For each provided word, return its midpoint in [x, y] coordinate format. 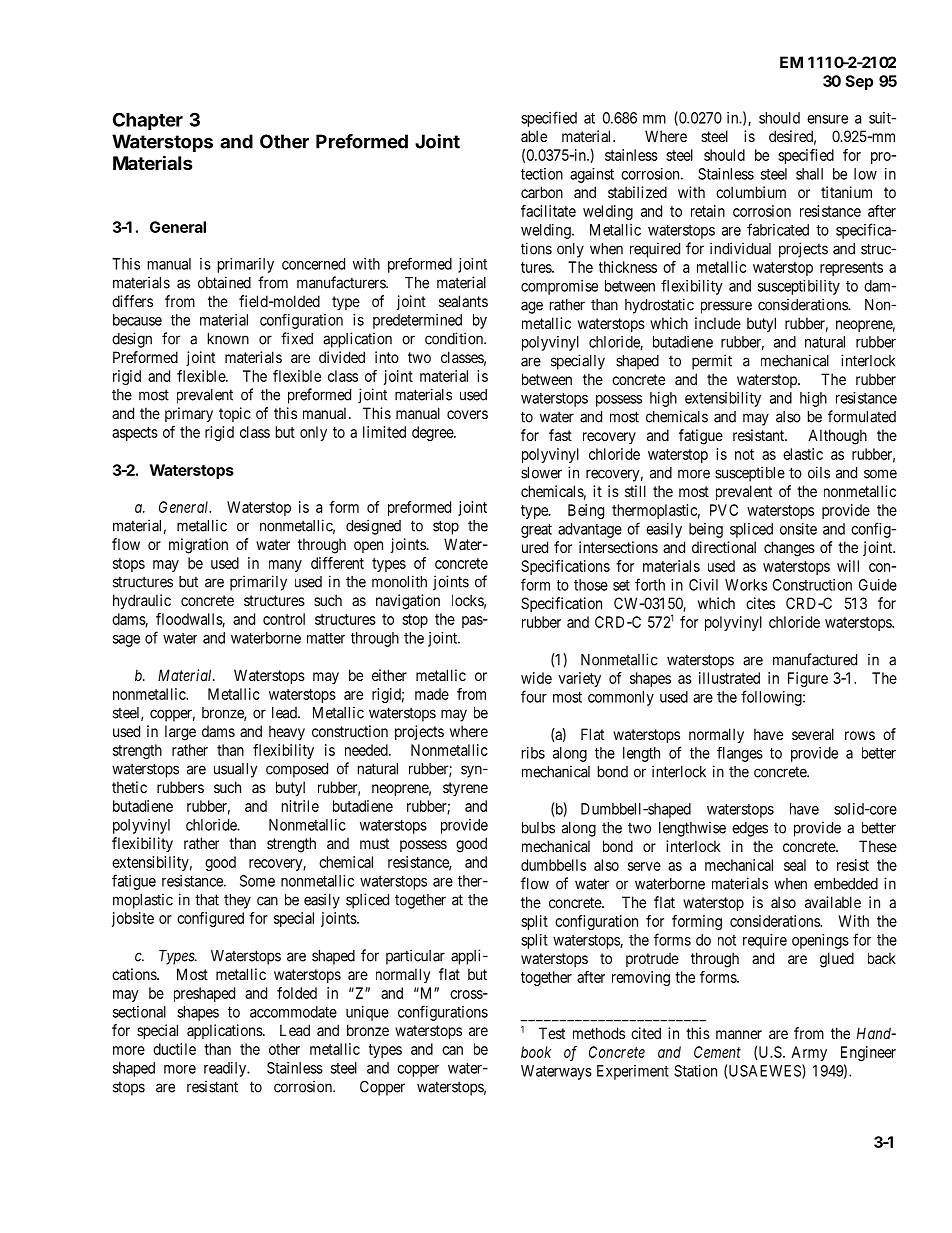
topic [235, 414]
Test [552, 1033]
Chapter [148, 121]
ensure [827, 119]
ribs [533, 753]
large [180, 733]
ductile [174, 1049]
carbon [542, 192]
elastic [803, 454]
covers [467, 414]
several [813, 734]
